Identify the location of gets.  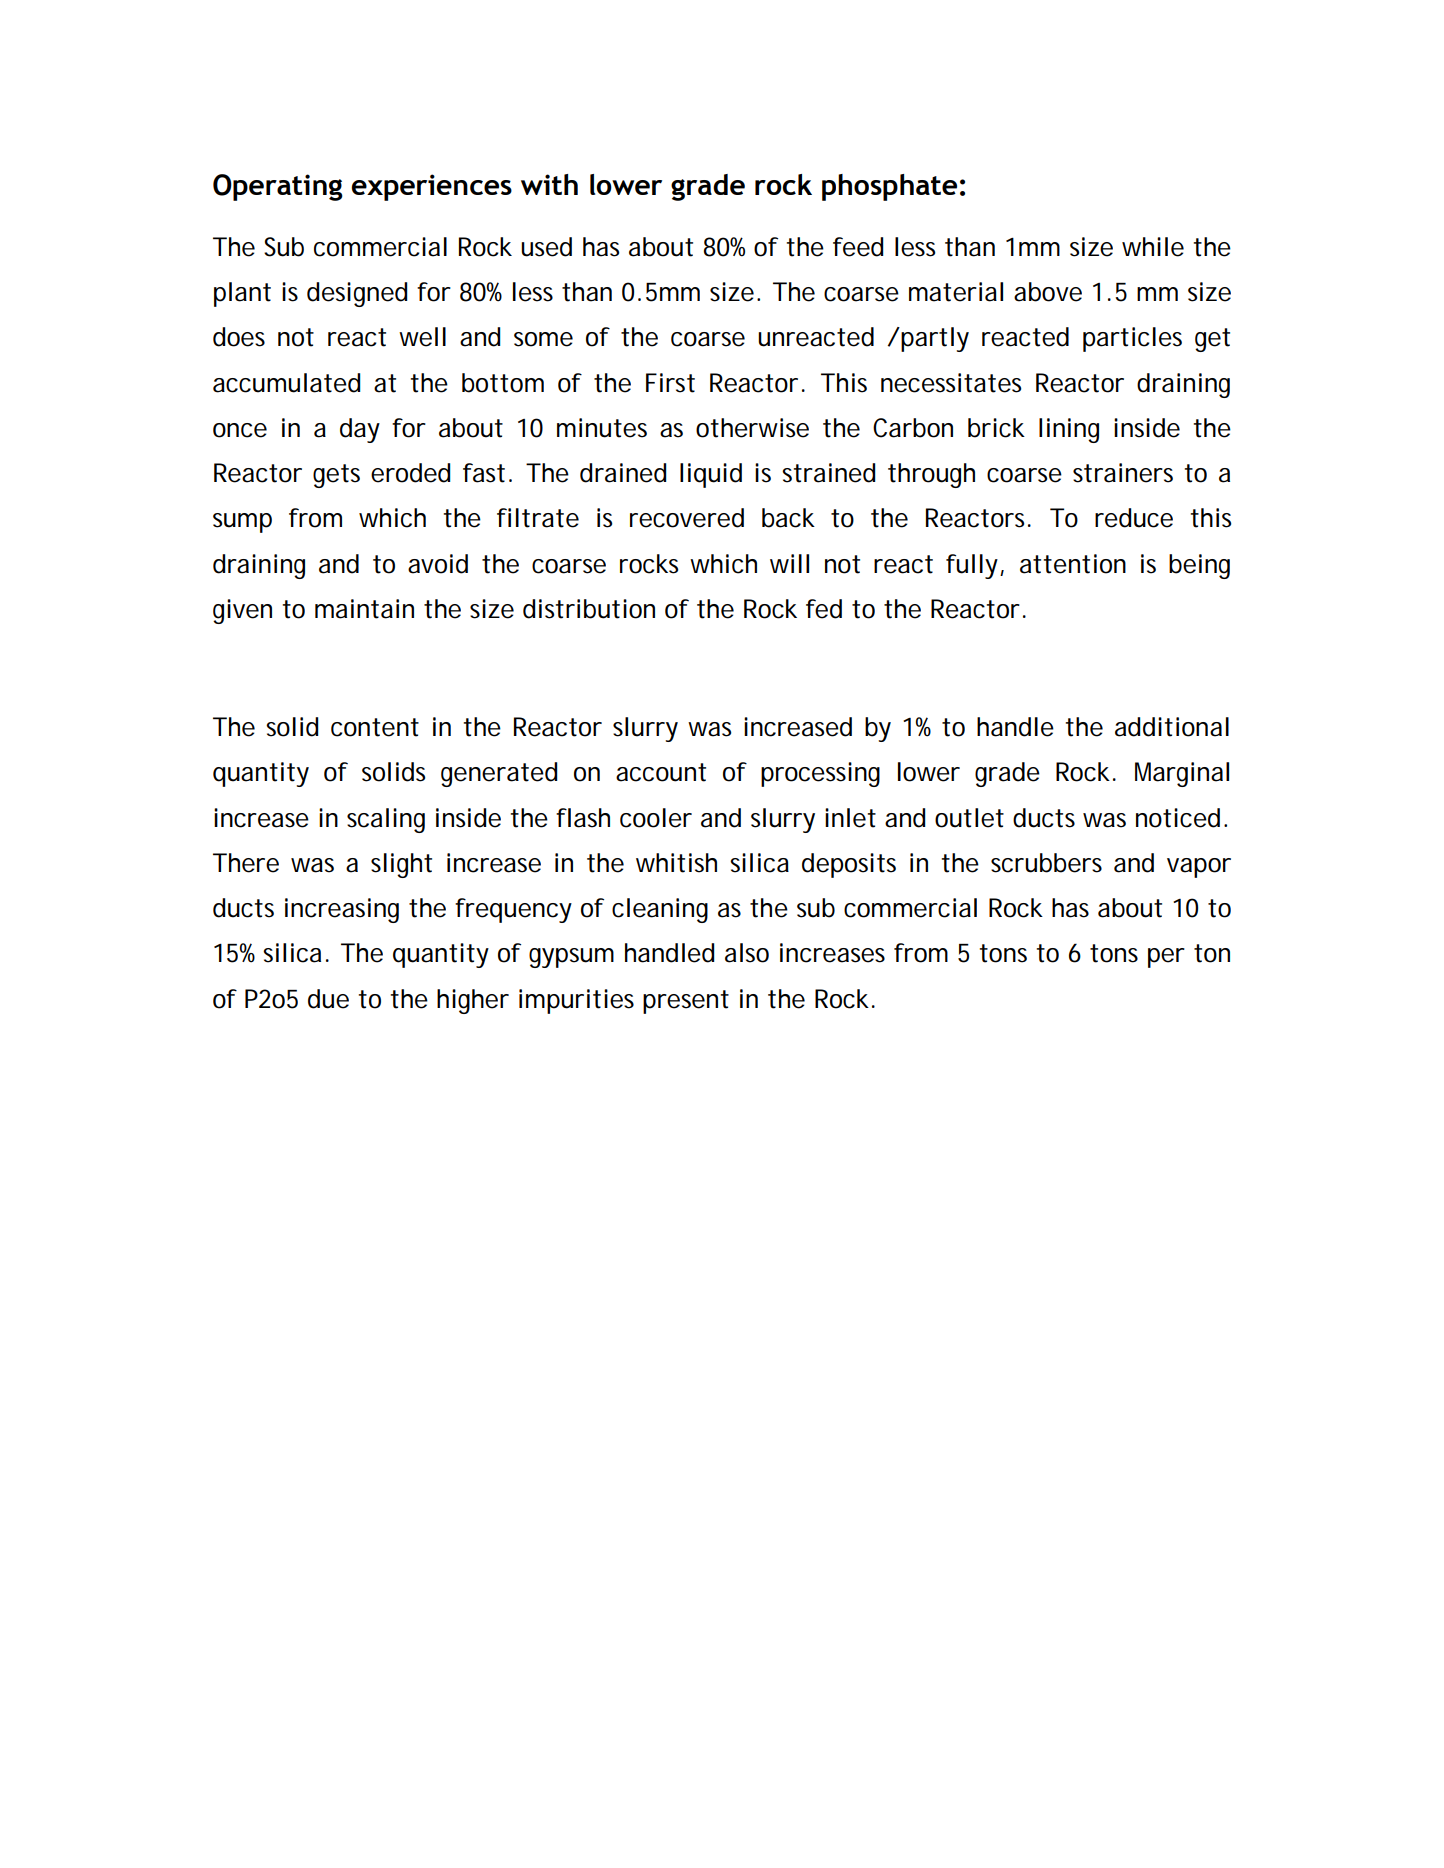
(336, 476).
